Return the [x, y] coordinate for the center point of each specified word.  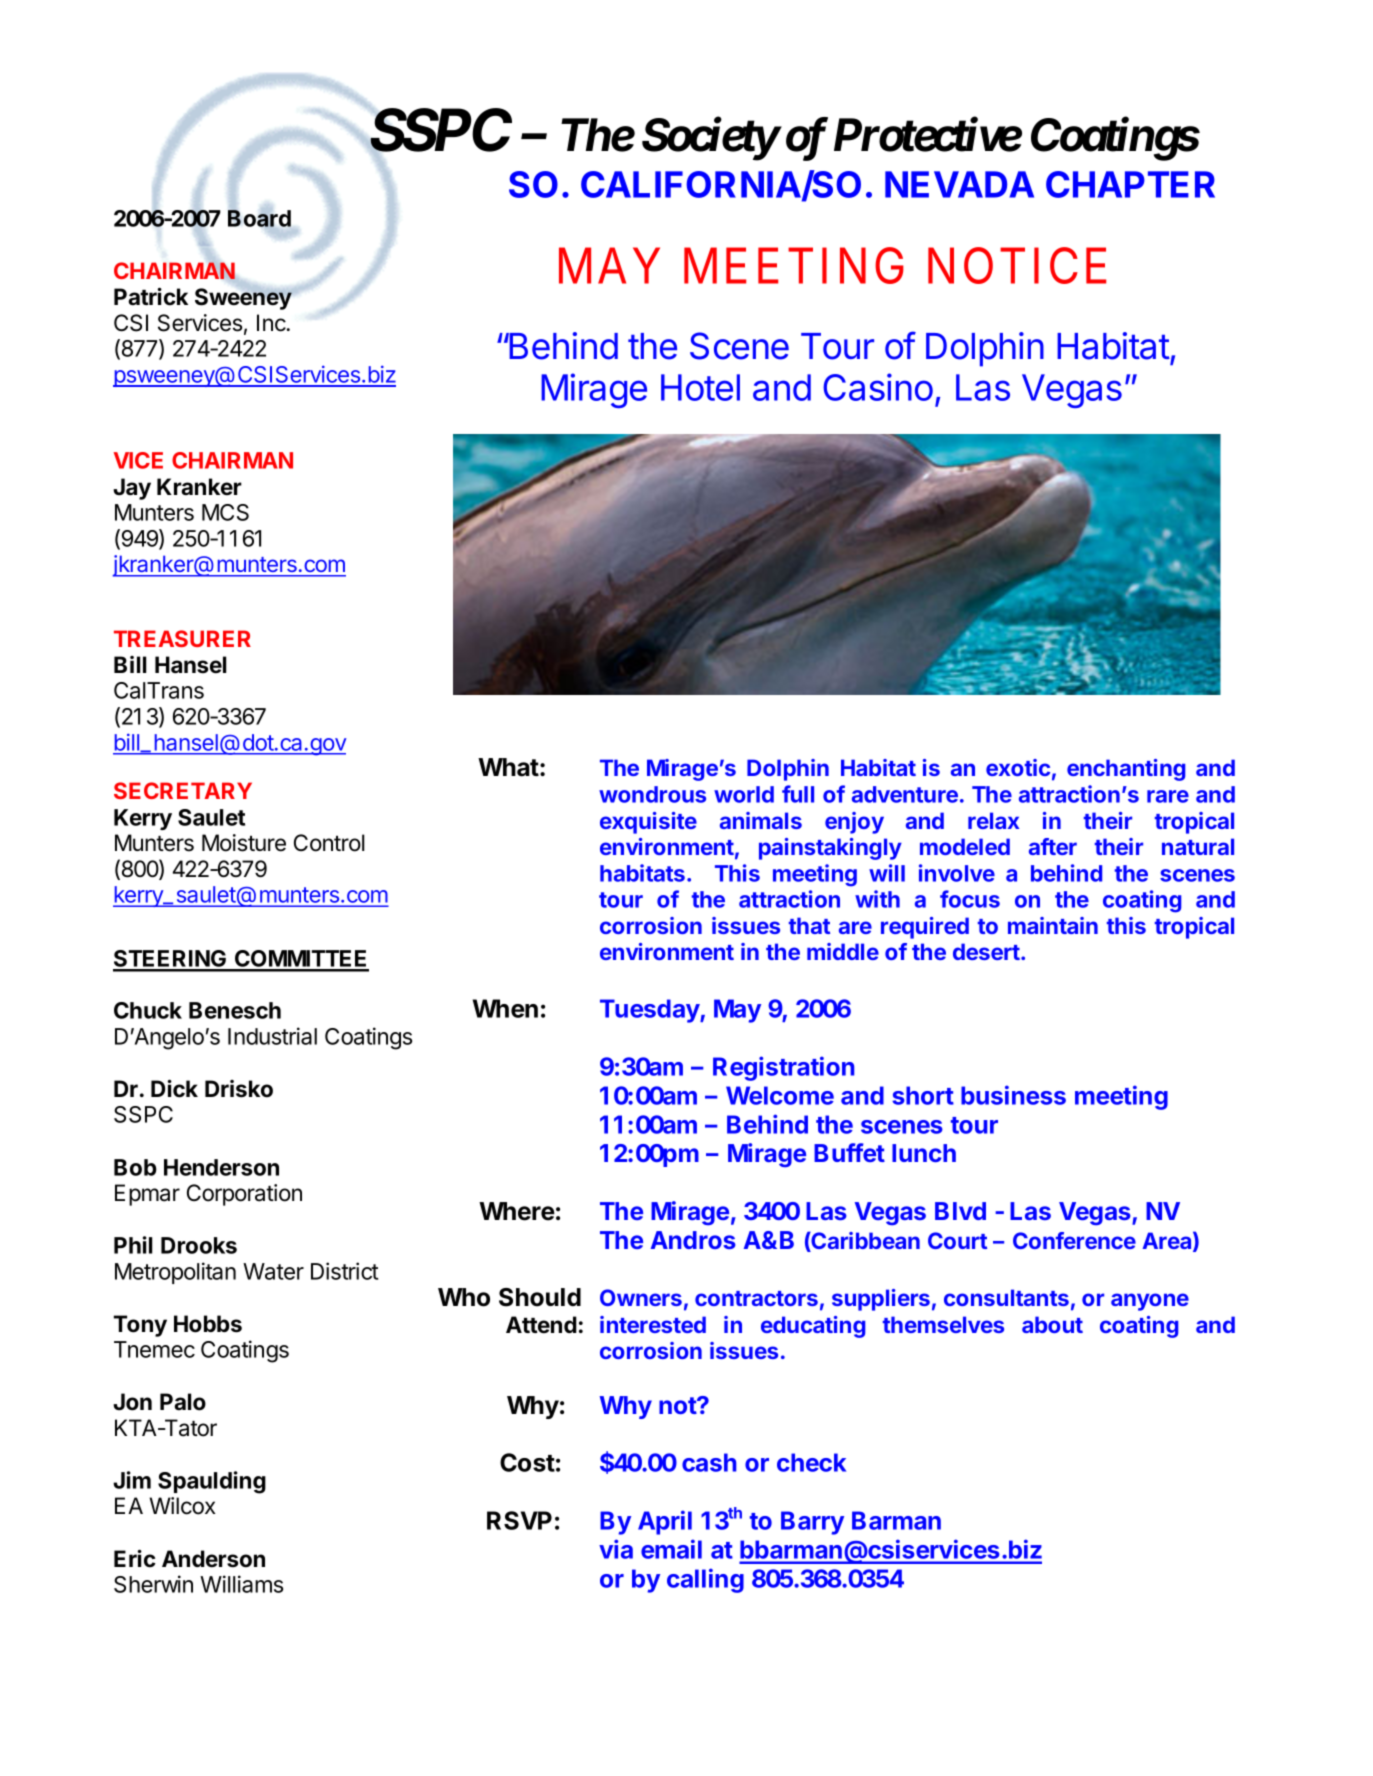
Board [259, 218]
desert [987, 951]
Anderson [213, 1559]
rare [1168, 796]
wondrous [652, 794]
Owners [641, 1297]
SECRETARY [183, 790]
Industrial [272, 1036]
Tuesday [650, 1011]
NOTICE [1017, 265]
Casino [878, 387]
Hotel [700, 387]
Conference [1074, 1240]
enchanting [1126, 770]
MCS [225, 512]
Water [273, 1271]
